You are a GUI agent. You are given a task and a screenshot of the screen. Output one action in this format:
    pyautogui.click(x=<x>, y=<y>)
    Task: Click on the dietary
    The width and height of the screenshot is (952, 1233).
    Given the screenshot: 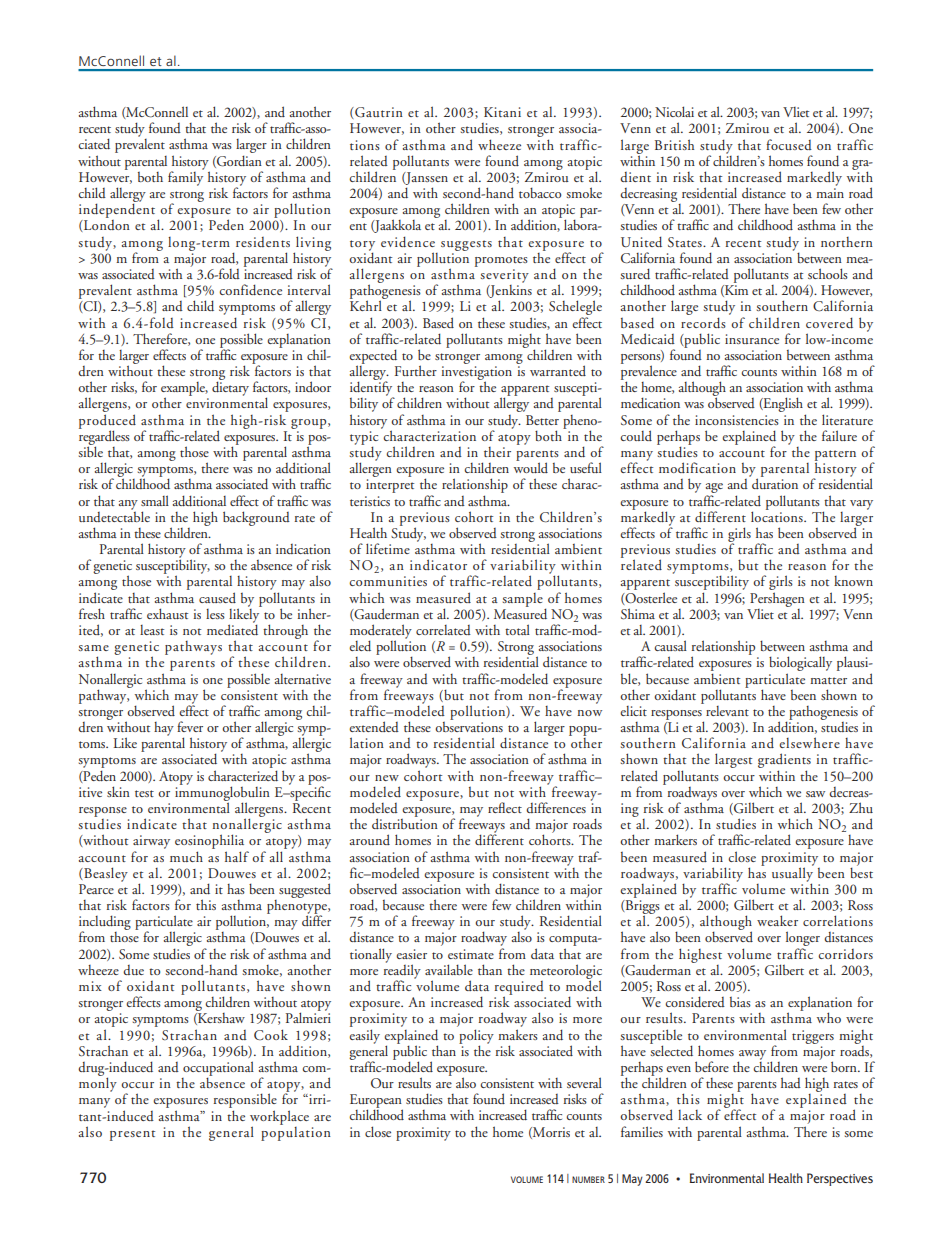 What is the action you would take?
    pyautogui.click(x=230, y=387)
